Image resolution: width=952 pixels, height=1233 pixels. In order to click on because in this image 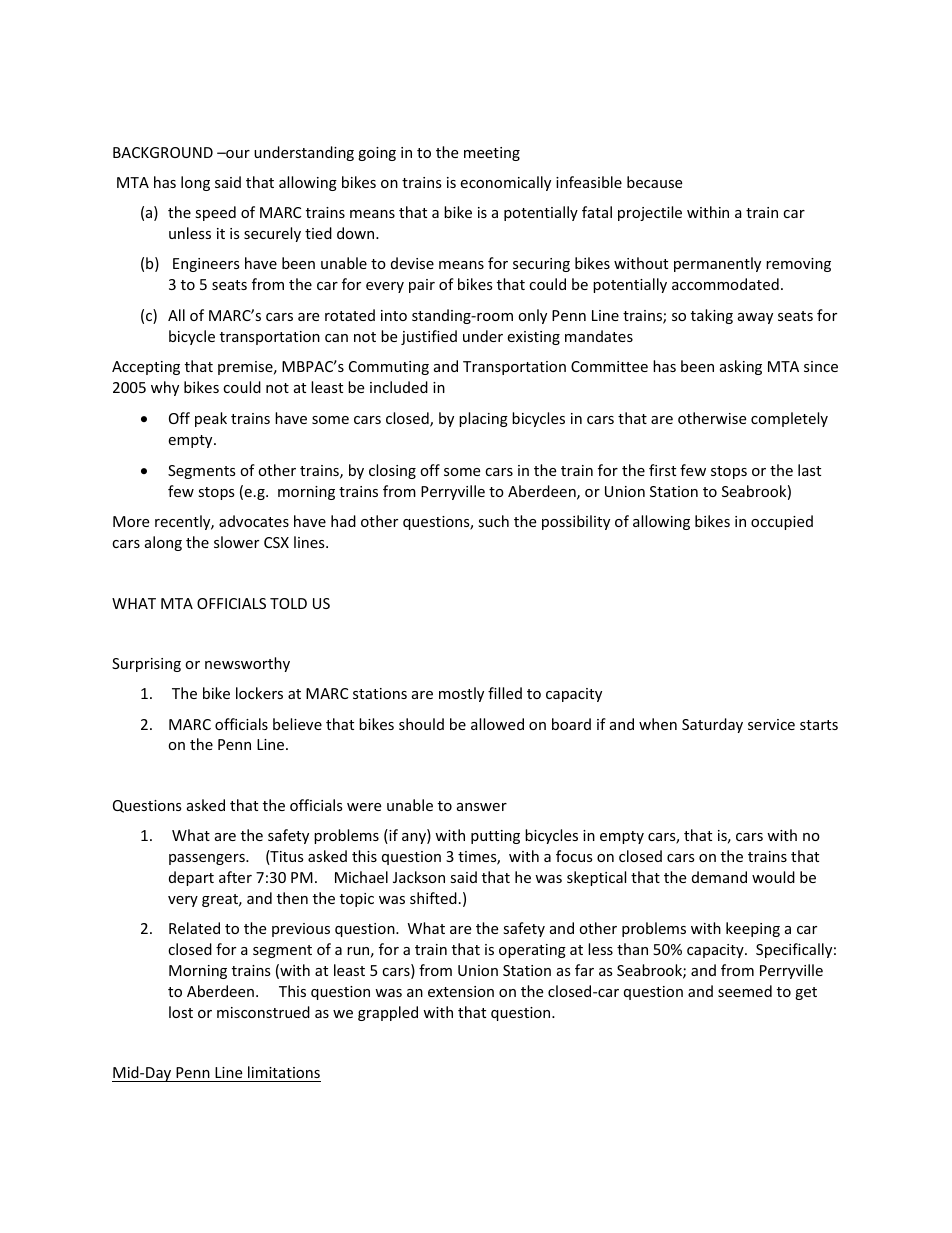, I will do `click(654, 182)`.
